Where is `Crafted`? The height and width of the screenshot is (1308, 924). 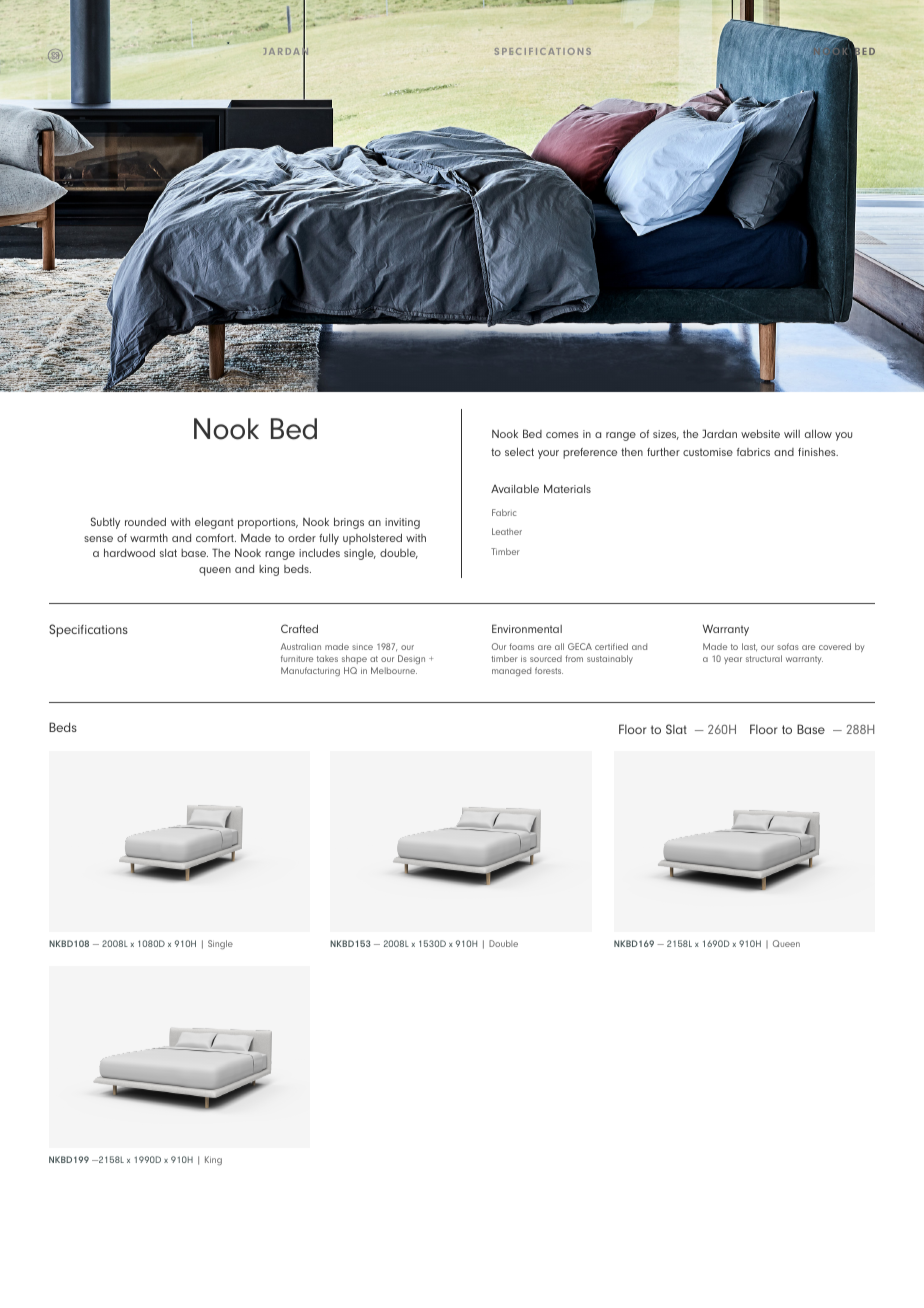 Crafted is located at coordinates (299, 628).
